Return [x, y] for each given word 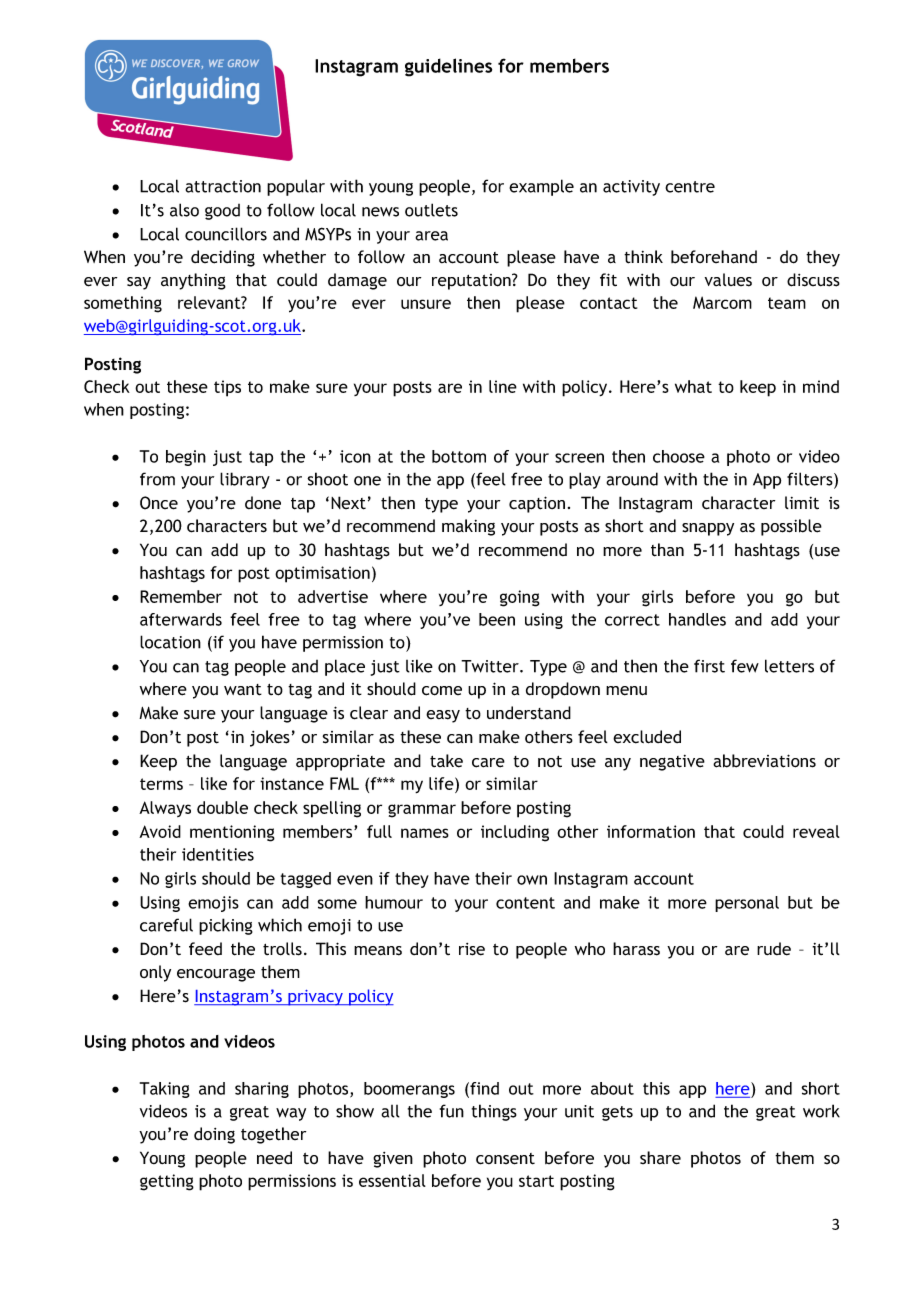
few [745, 666]
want [243, 690]
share [660, 1158]
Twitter [491, 666]
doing [214, 1135]
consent [505, 1159]
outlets [431, 210]
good [222, 212]
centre [690, 187]
